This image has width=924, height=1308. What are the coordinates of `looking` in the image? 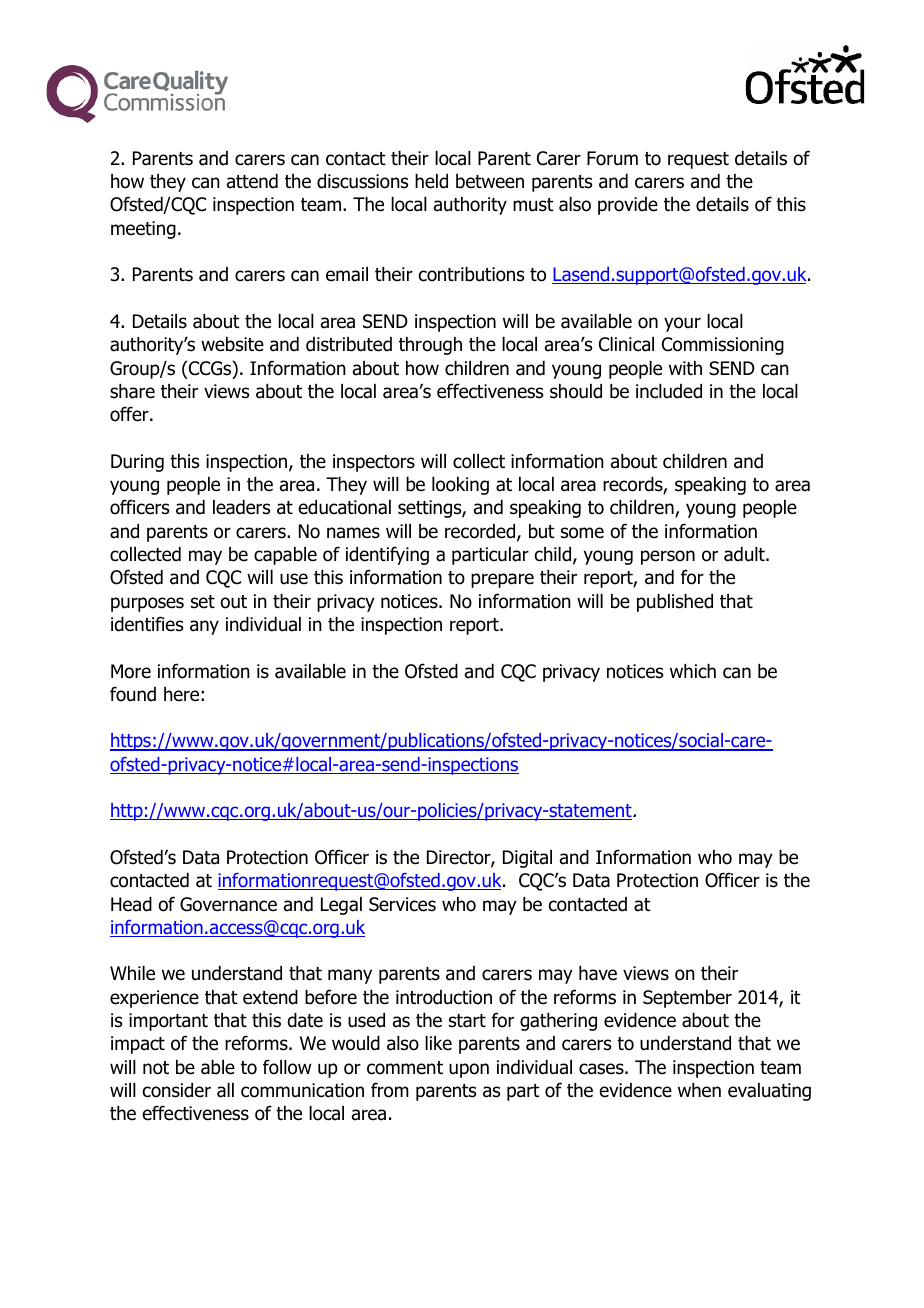 It's located at (460, 486).
